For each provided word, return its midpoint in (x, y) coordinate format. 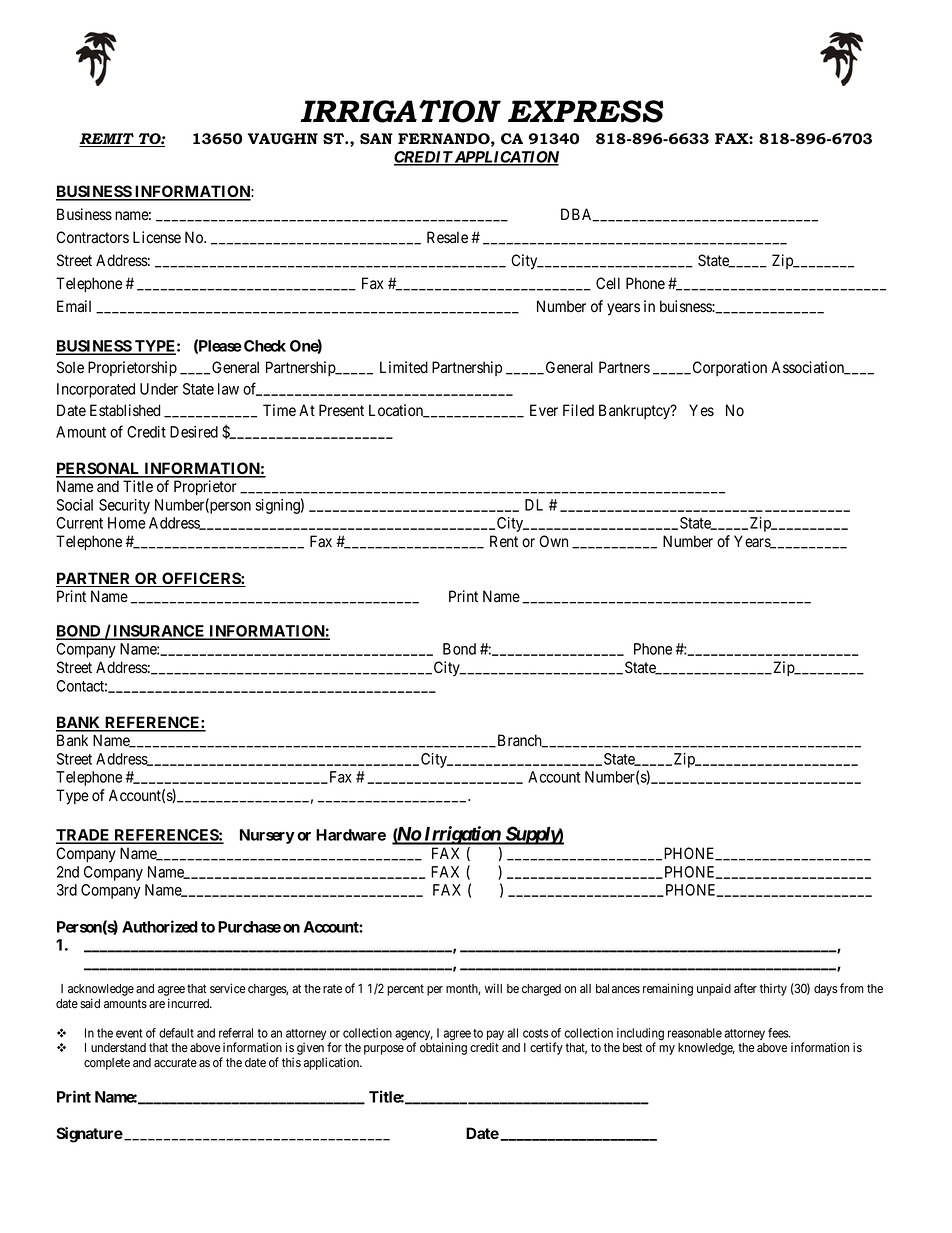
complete (107, 1064)
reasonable (695, 1033)
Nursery (267, 836)
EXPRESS (586, 111)
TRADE (84, 836)
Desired (194, 432)
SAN (376, 138)
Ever (544, 410)
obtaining (443, 1048)
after (745, 988)
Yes (701, 410)
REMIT (107, 140)
